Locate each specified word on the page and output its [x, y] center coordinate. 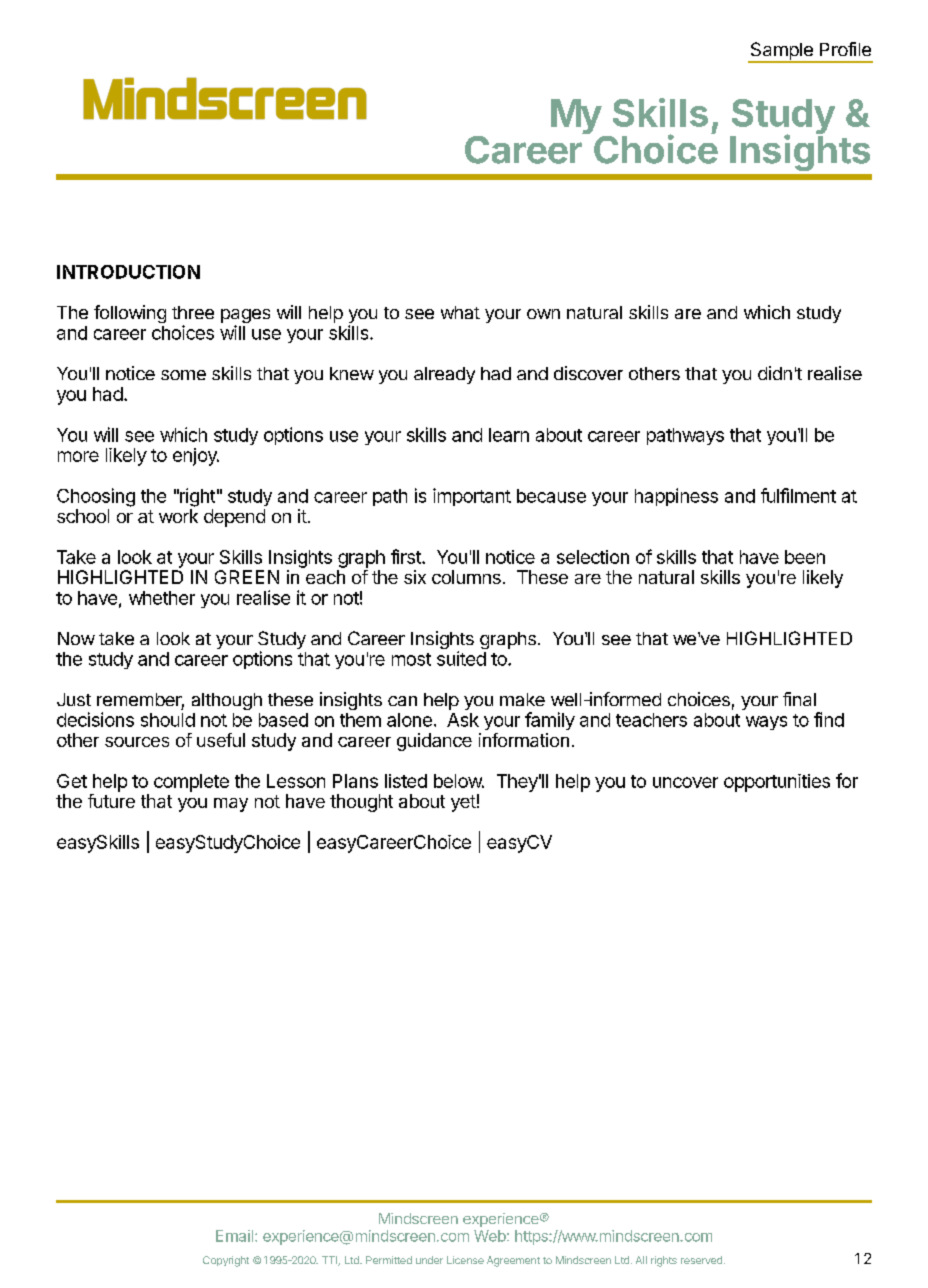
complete [191, 783]
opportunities [777, 783]
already [444, 375]
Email [234, 1236]
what [460, 312]
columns [466, 577]
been [805, 557]
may [231, 805]
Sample [781, 52]
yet [463, 803]
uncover [685, 782]
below [459, 781]
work [178, 516]
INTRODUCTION [128, 272]
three [193, 312]
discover [588, 373]
